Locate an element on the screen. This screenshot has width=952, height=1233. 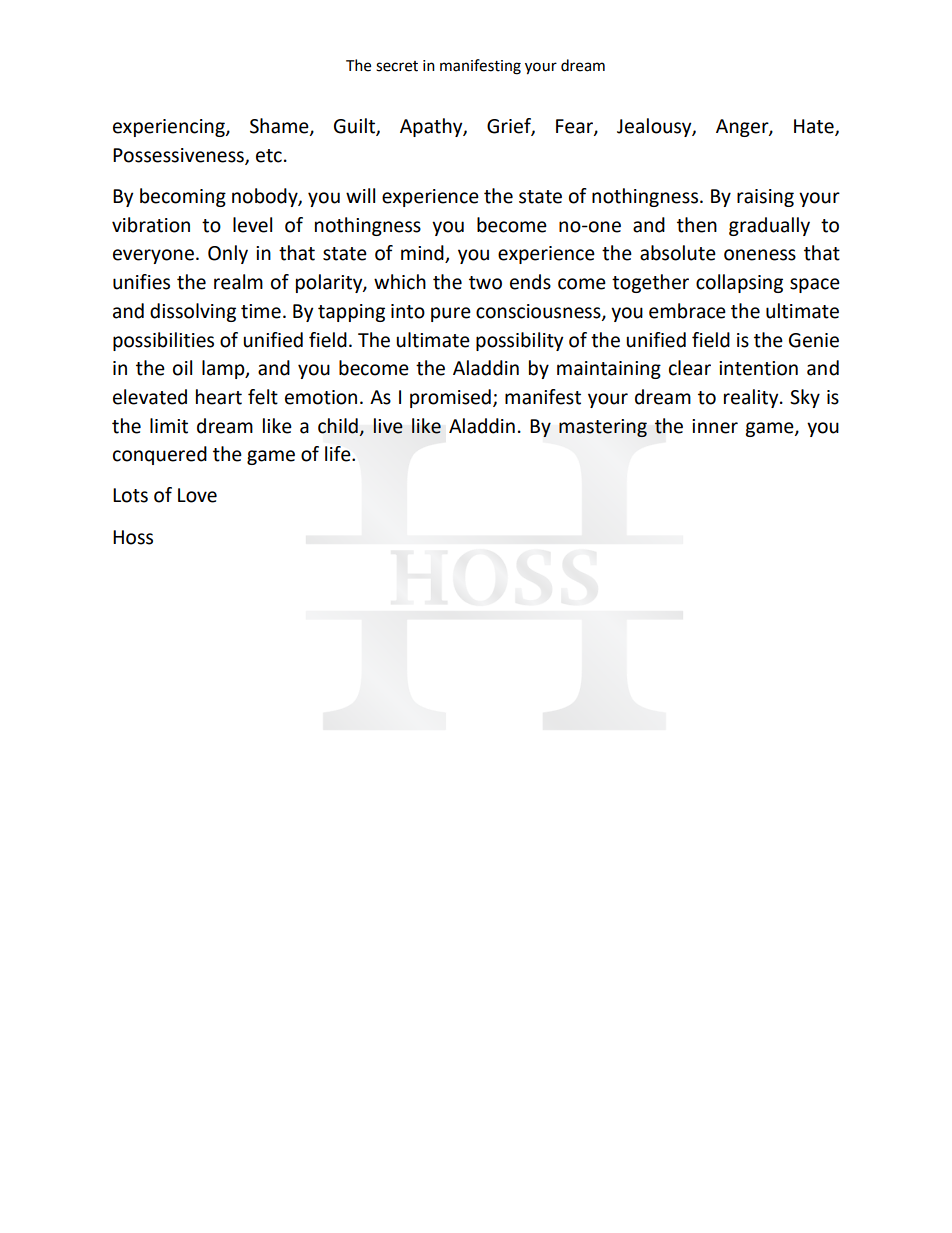
embrace is located at coordinates (687, 311).
